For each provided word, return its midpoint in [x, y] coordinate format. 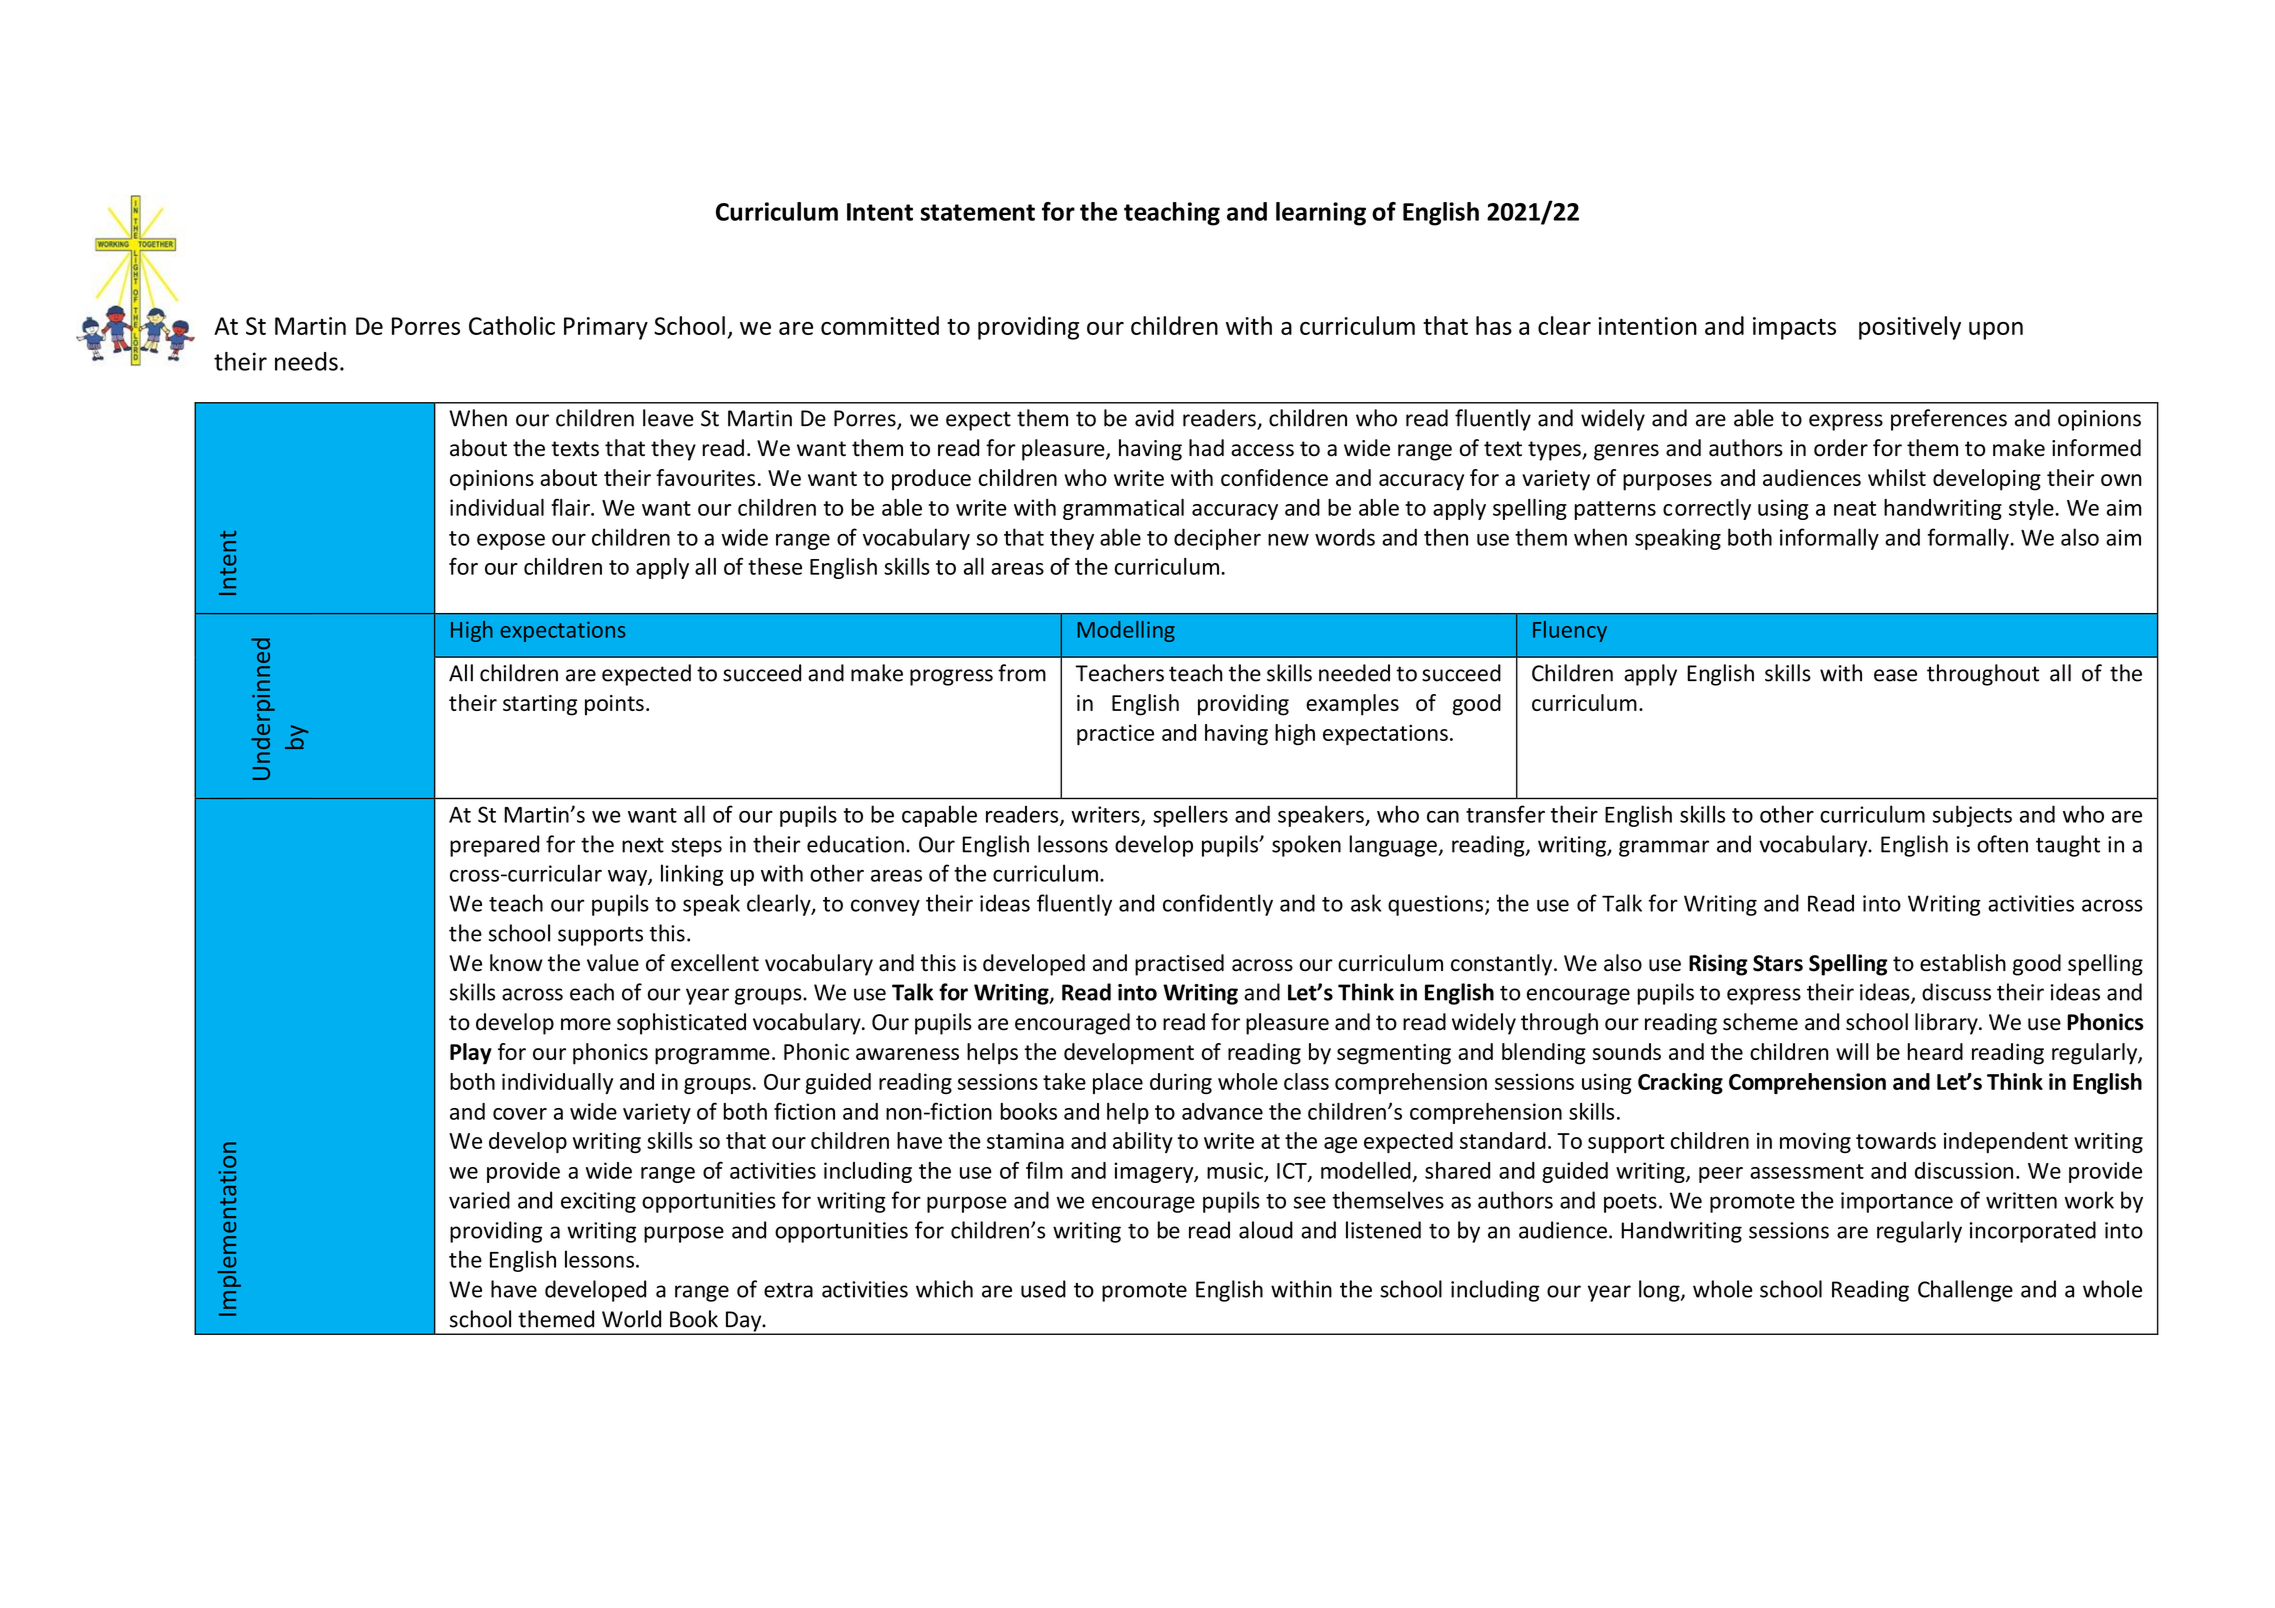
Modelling [1126, 631]
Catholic [512, 325]
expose [511, 542]
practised [1179, 965]
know [516, 963]
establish [1963, 963]
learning [1321, 214]
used [1043, 1289]
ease [1895, 675]
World [631, 1319]
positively [1910, 328]
